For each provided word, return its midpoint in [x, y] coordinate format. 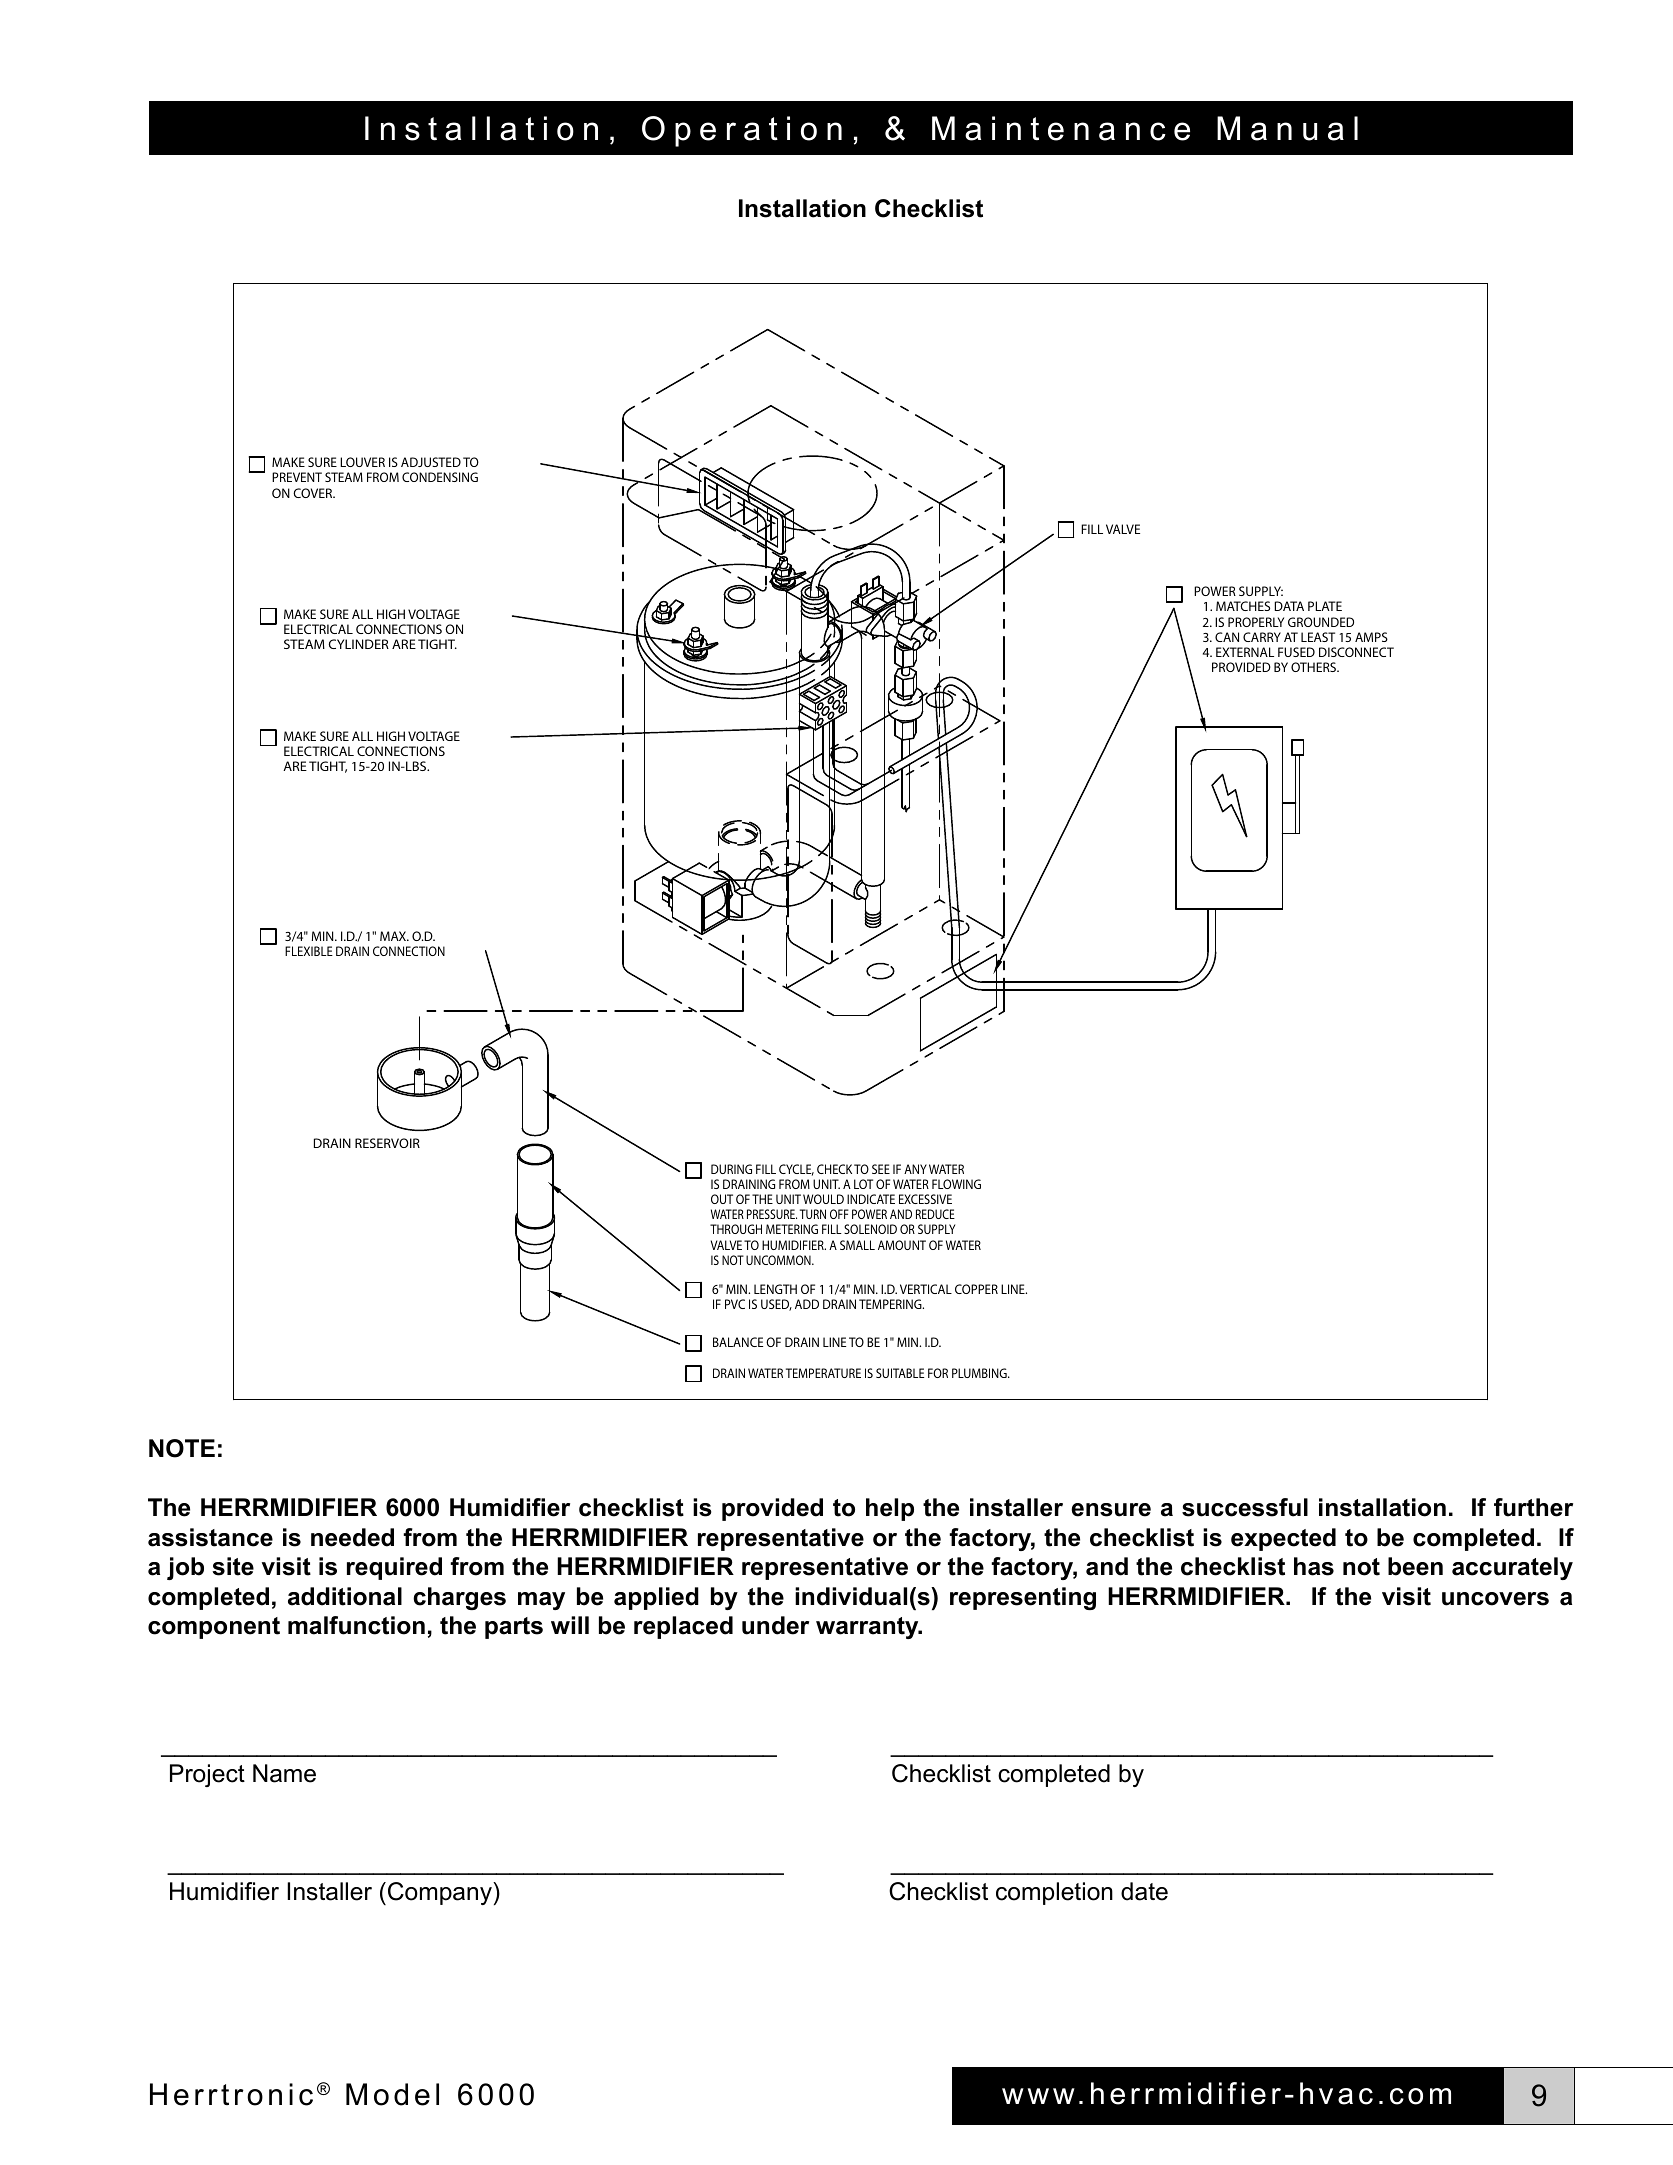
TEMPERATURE [823, 1373]
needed [352, 1537]
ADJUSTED [431, 462]
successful [1245, 1507]
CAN [1227, 637]
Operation [742, 131]
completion [1054, 1893]
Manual [1287, 128]
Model [392, 2094]
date [1144, 1891]
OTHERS [1314, 667]
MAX [394, 936]
